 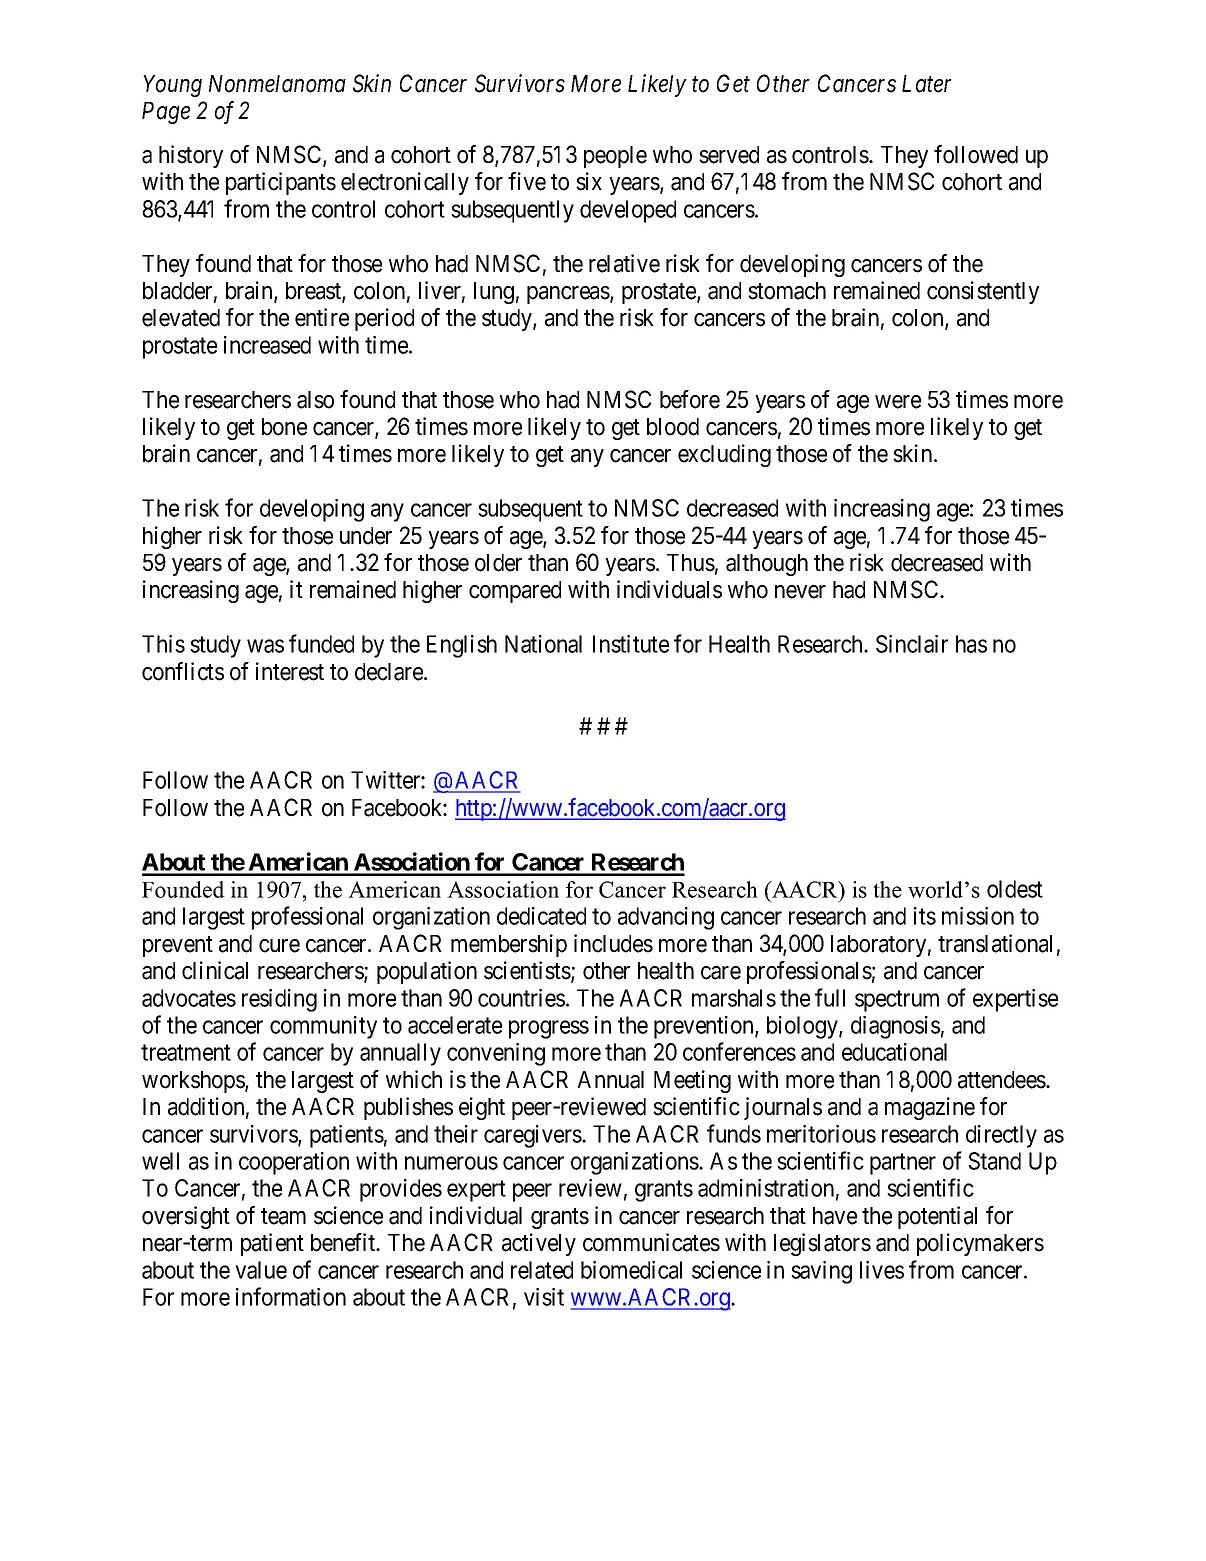 I want to click on increased, so click(x=267, y=345).
